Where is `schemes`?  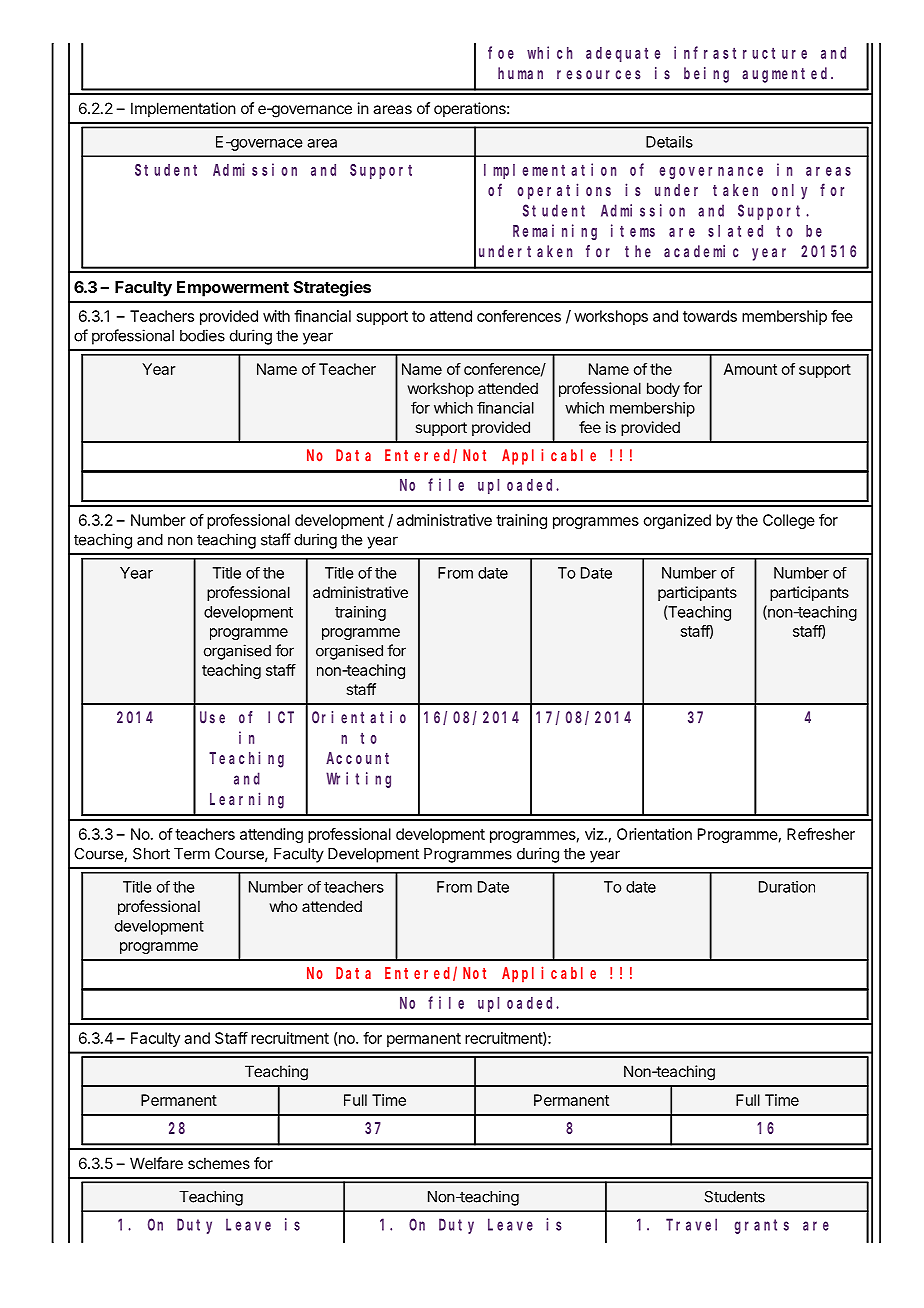
schemes is located at coordinates (219, 1163).
